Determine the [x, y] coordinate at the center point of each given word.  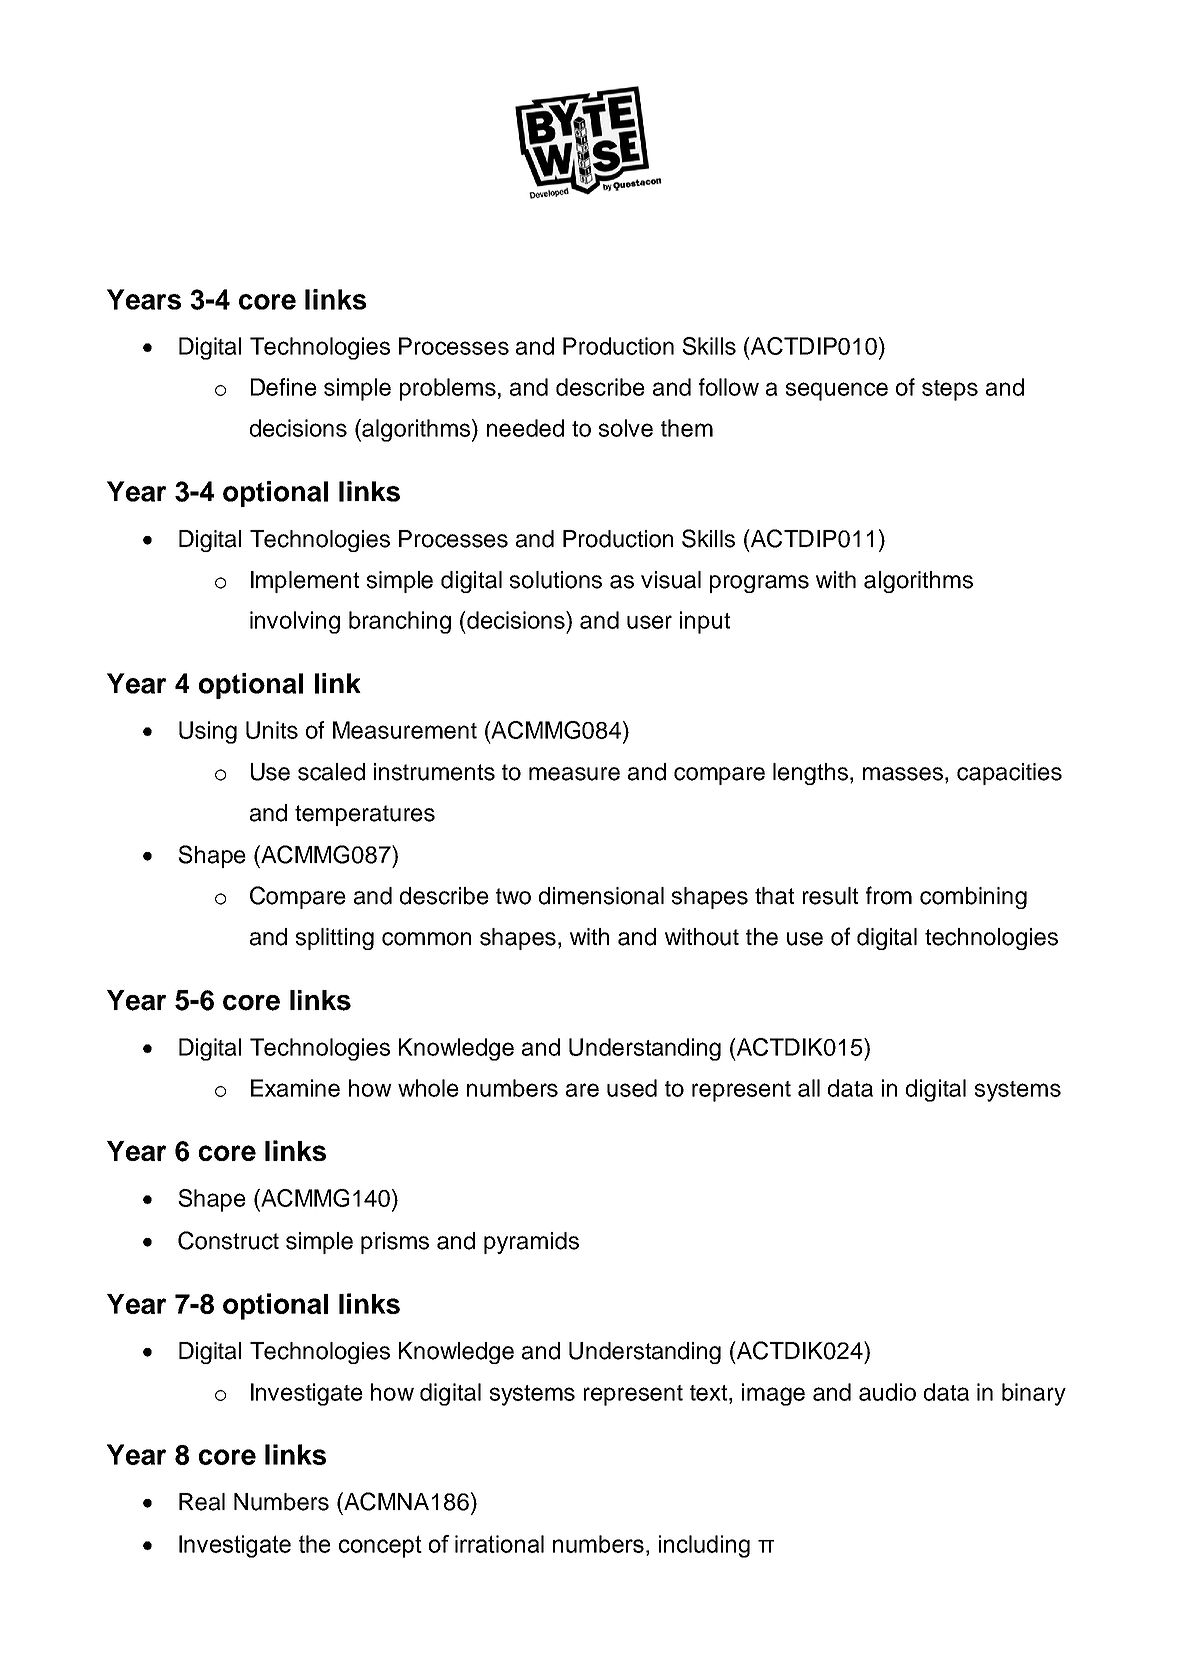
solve [626, 428]
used [632, 1088]
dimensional [601, 896]
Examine [295, 1088]
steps [950, 390]
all [809, 1088]
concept [380, 1546]
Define [284, 387]
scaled [331, 772]
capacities [1009, 774]
